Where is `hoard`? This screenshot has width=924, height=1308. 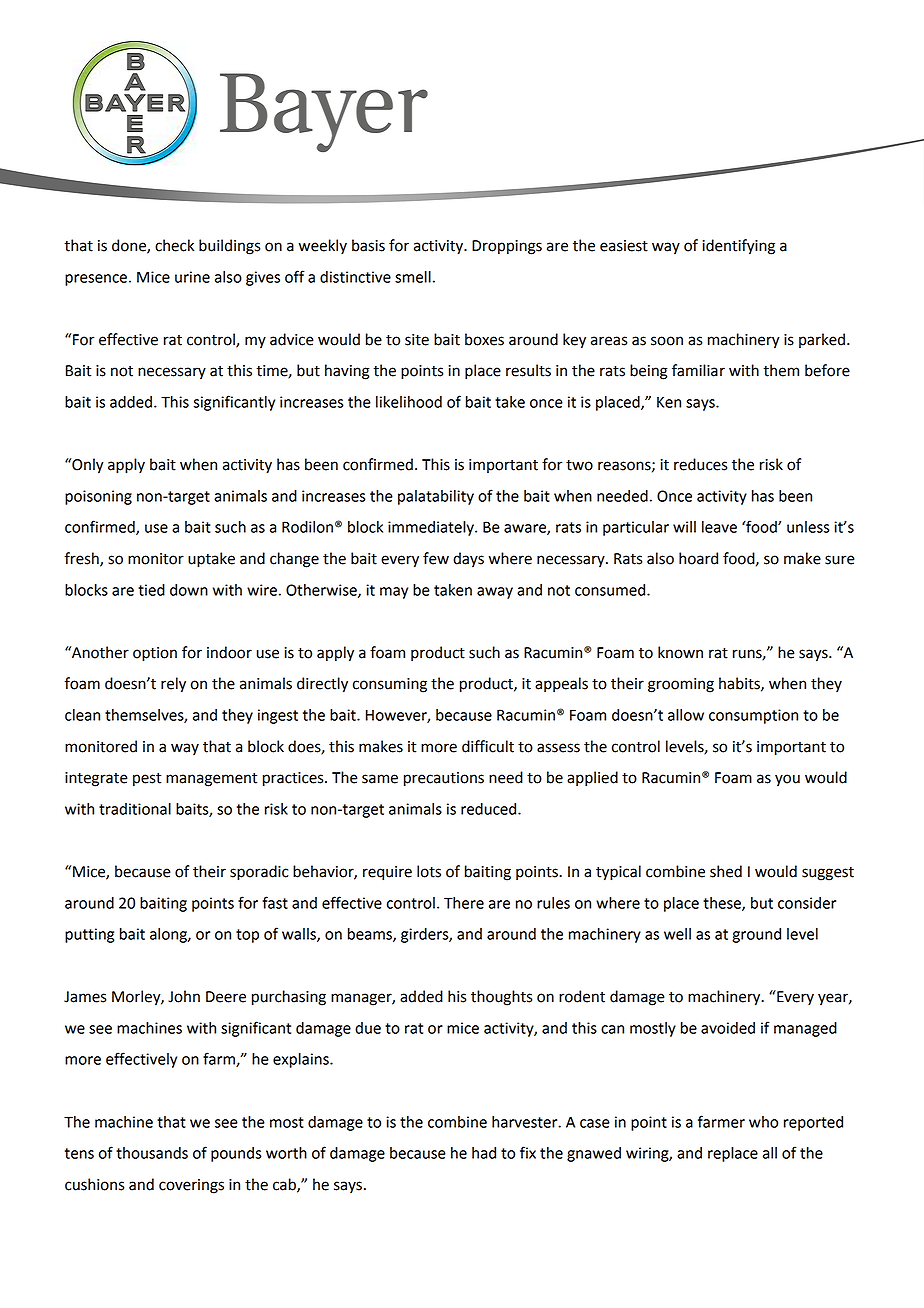
hoard is located at coordinates (698, 558).
